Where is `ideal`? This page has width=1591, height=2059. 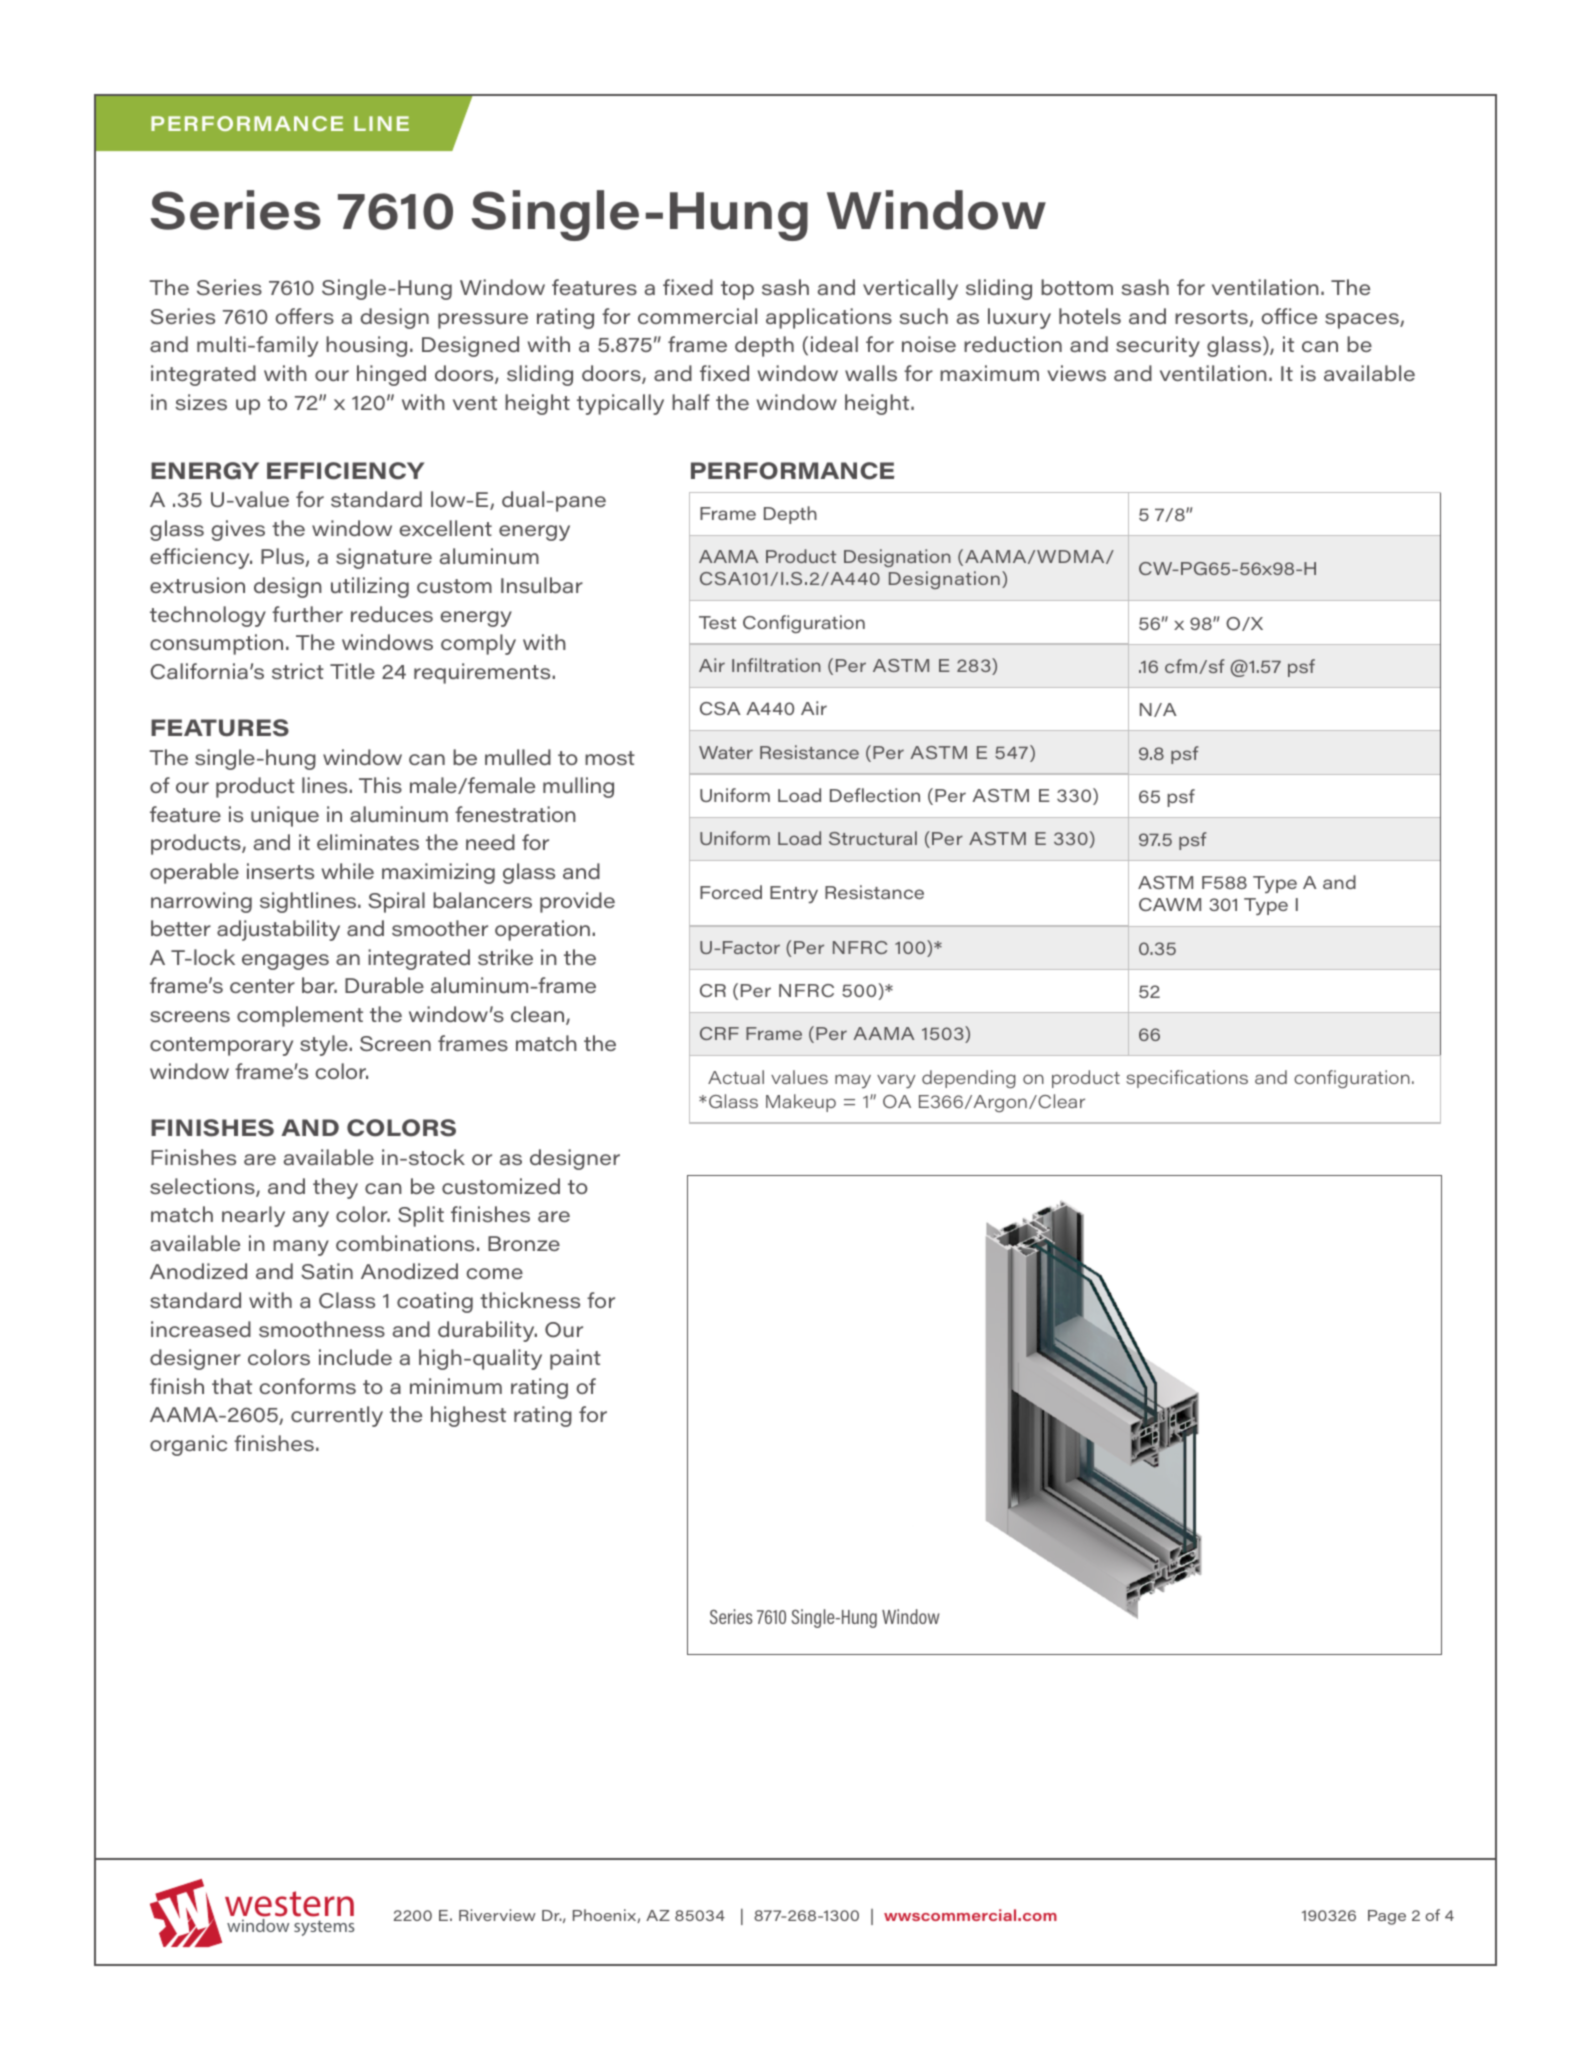 ideal is located at coordinates (834, 344).
